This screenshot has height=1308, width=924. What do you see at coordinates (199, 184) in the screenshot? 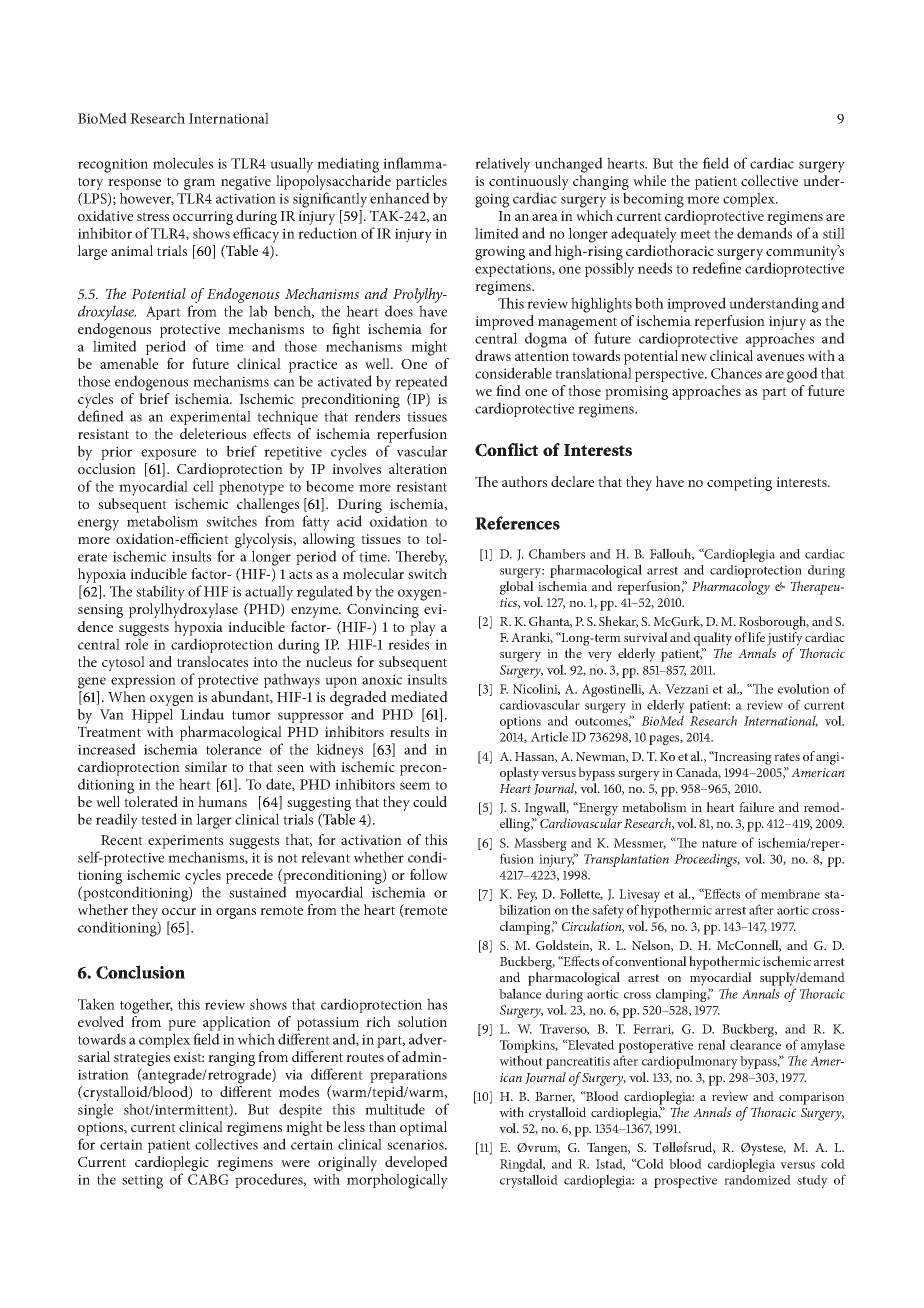
I see `gram` at bounding box center [199, 184].
